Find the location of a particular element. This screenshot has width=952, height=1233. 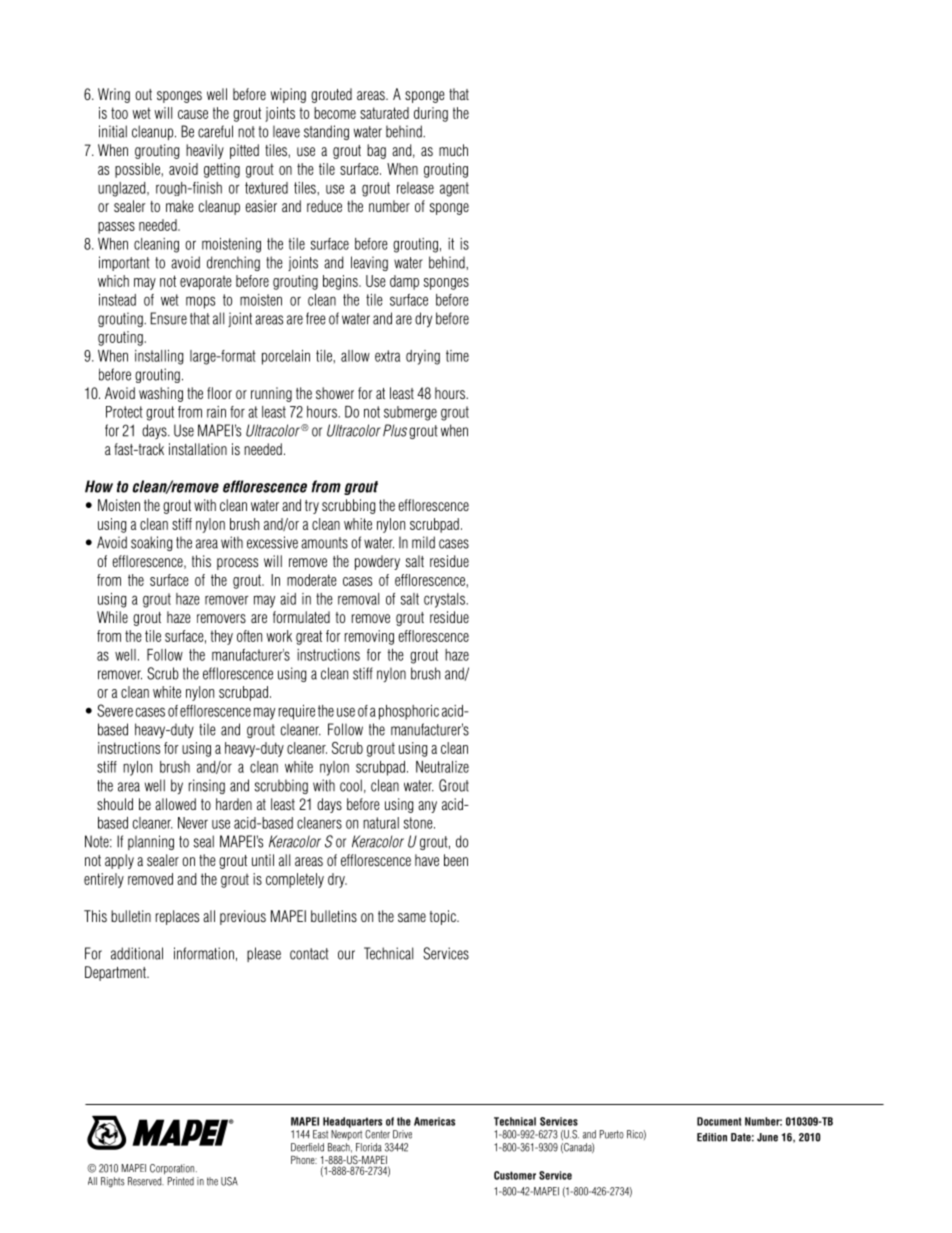

cause is located at coordinates (193, 114).
